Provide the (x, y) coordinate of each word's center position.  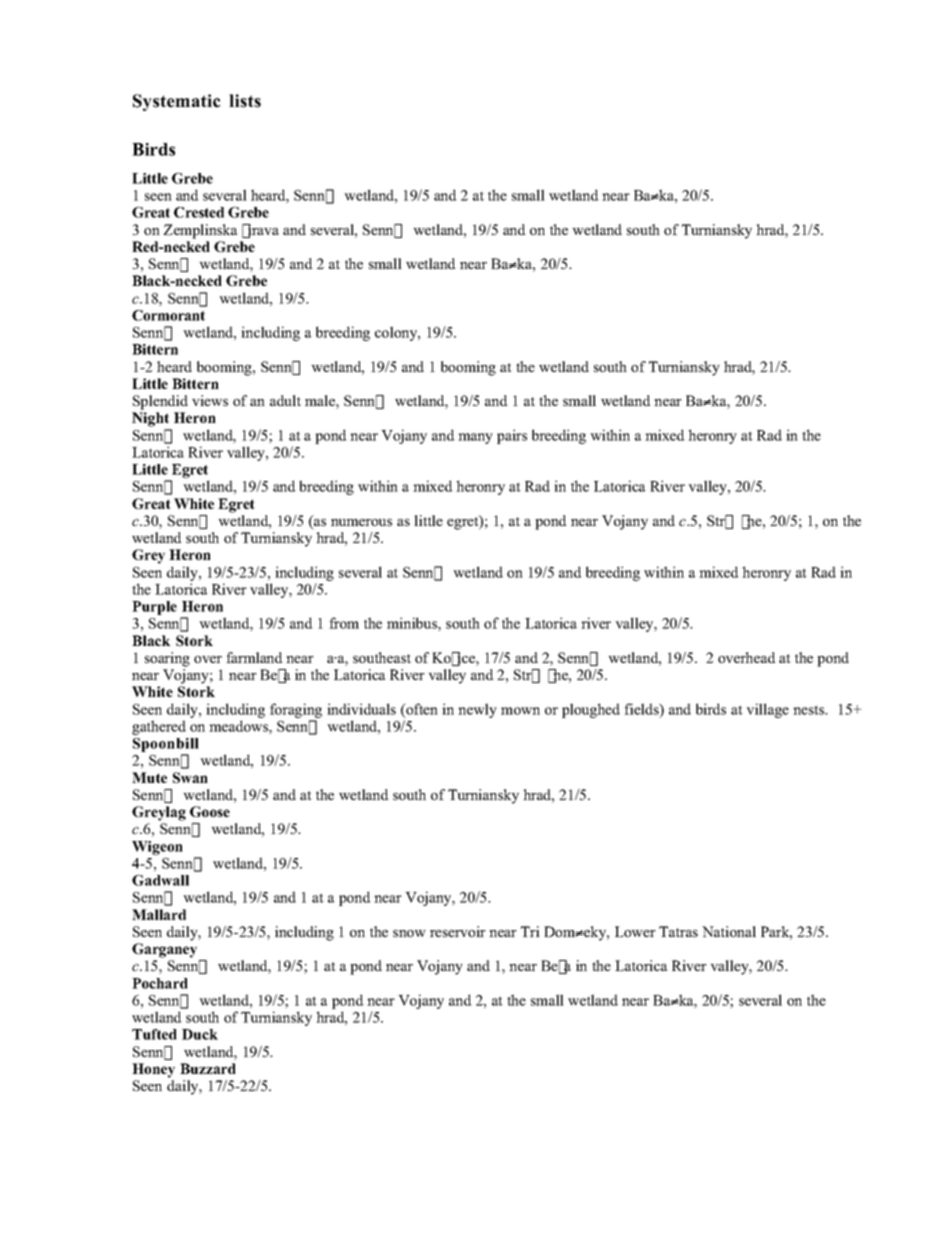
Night (150, 419)
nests (810, 710)
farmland (254, 657)
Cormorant (168, 315)
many (475, 438)
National (729, 931)
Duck (200, 1034)
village (767, 710)
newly (477, 710)
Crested (199, 212)
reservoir (458, 931)
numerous (361, 522)
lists (245, 101)
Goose (210, 811)
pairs (512, 436)
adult (285, 400)
